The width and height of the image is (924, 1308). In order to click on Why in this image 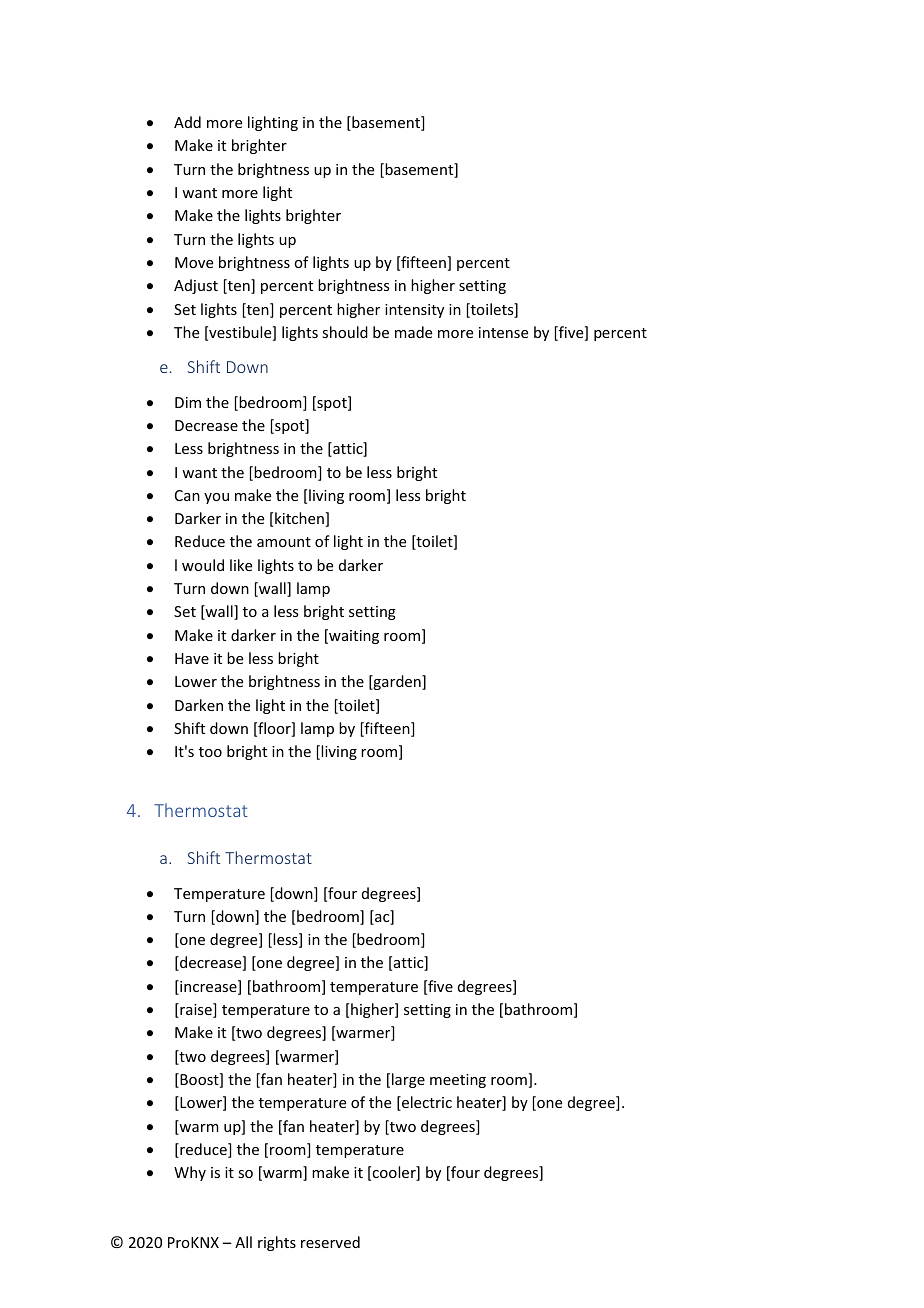, I will do `click(190, 1173)`.
